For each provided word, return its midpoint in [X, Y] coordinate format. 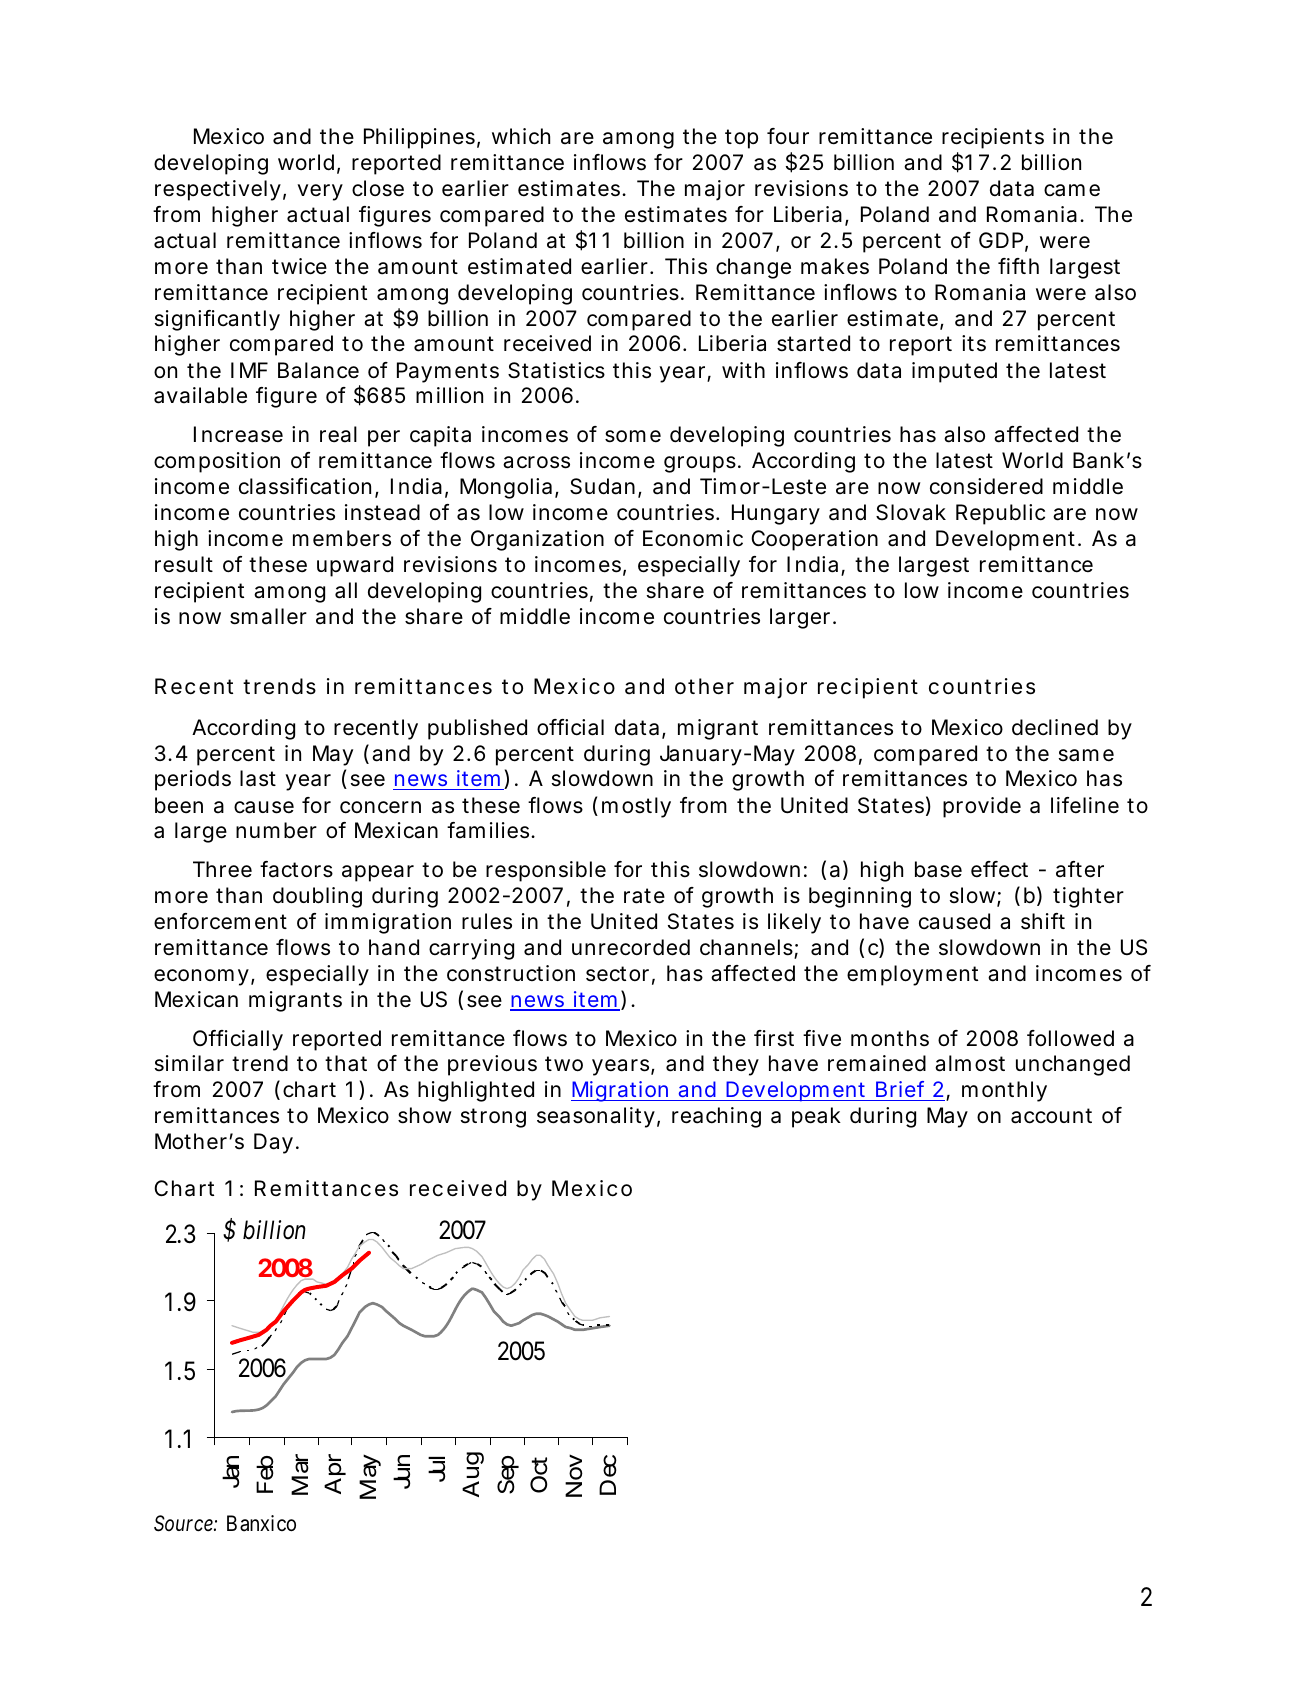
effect [999, 869]
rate [644, 896]
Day [273, 1143]
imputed [954, 372]
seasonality [596, 1117]
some [633, 436]
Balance [318, 370]
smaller [268, 616]
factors [296, 869]
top [741, 139]
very [320, 192]
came [1072, 190]
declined [1055, 727]
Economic [693, 538]
